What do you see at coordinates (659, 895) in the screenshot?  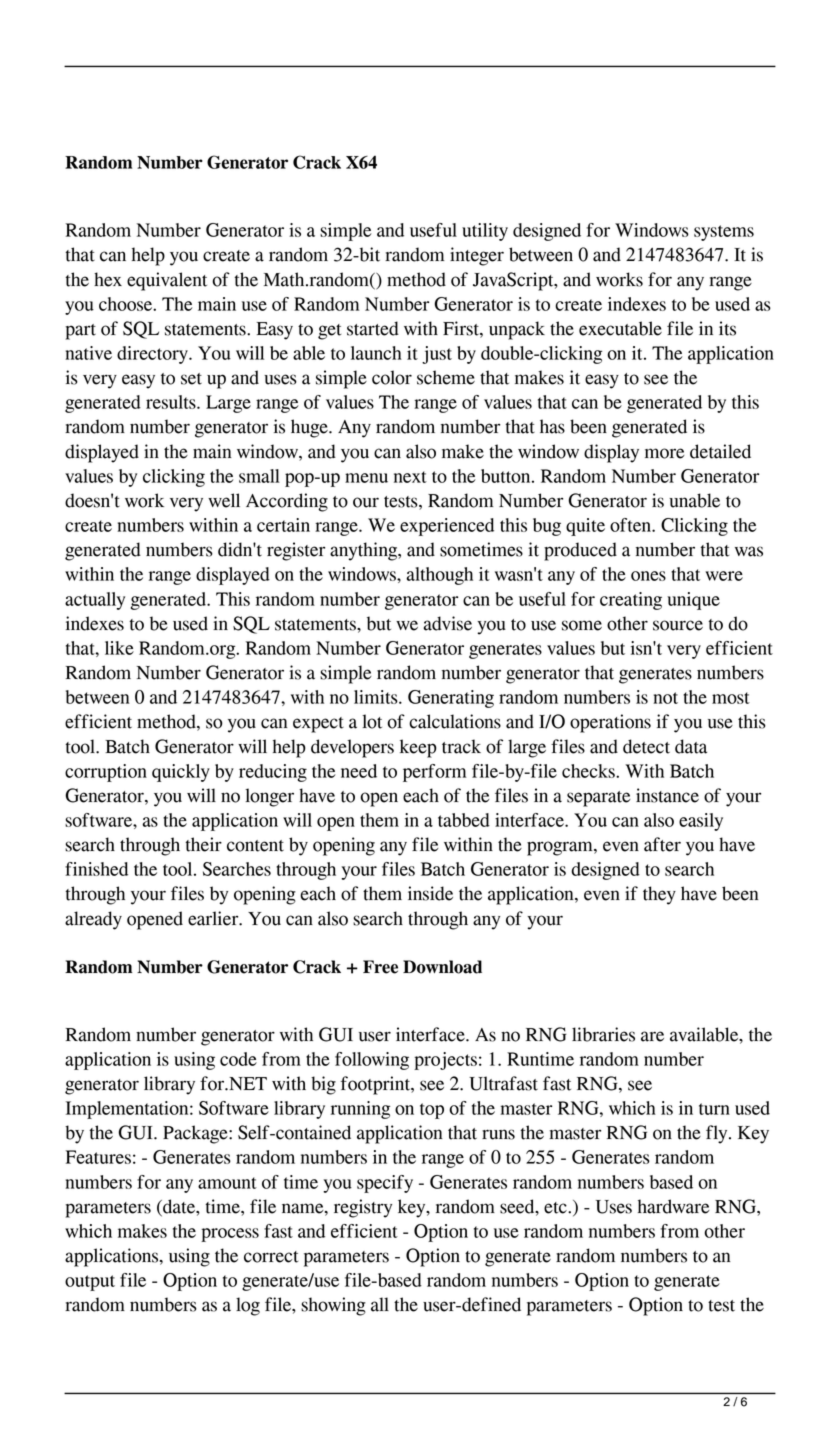 I see `they` at bounding box center [659, 895].
